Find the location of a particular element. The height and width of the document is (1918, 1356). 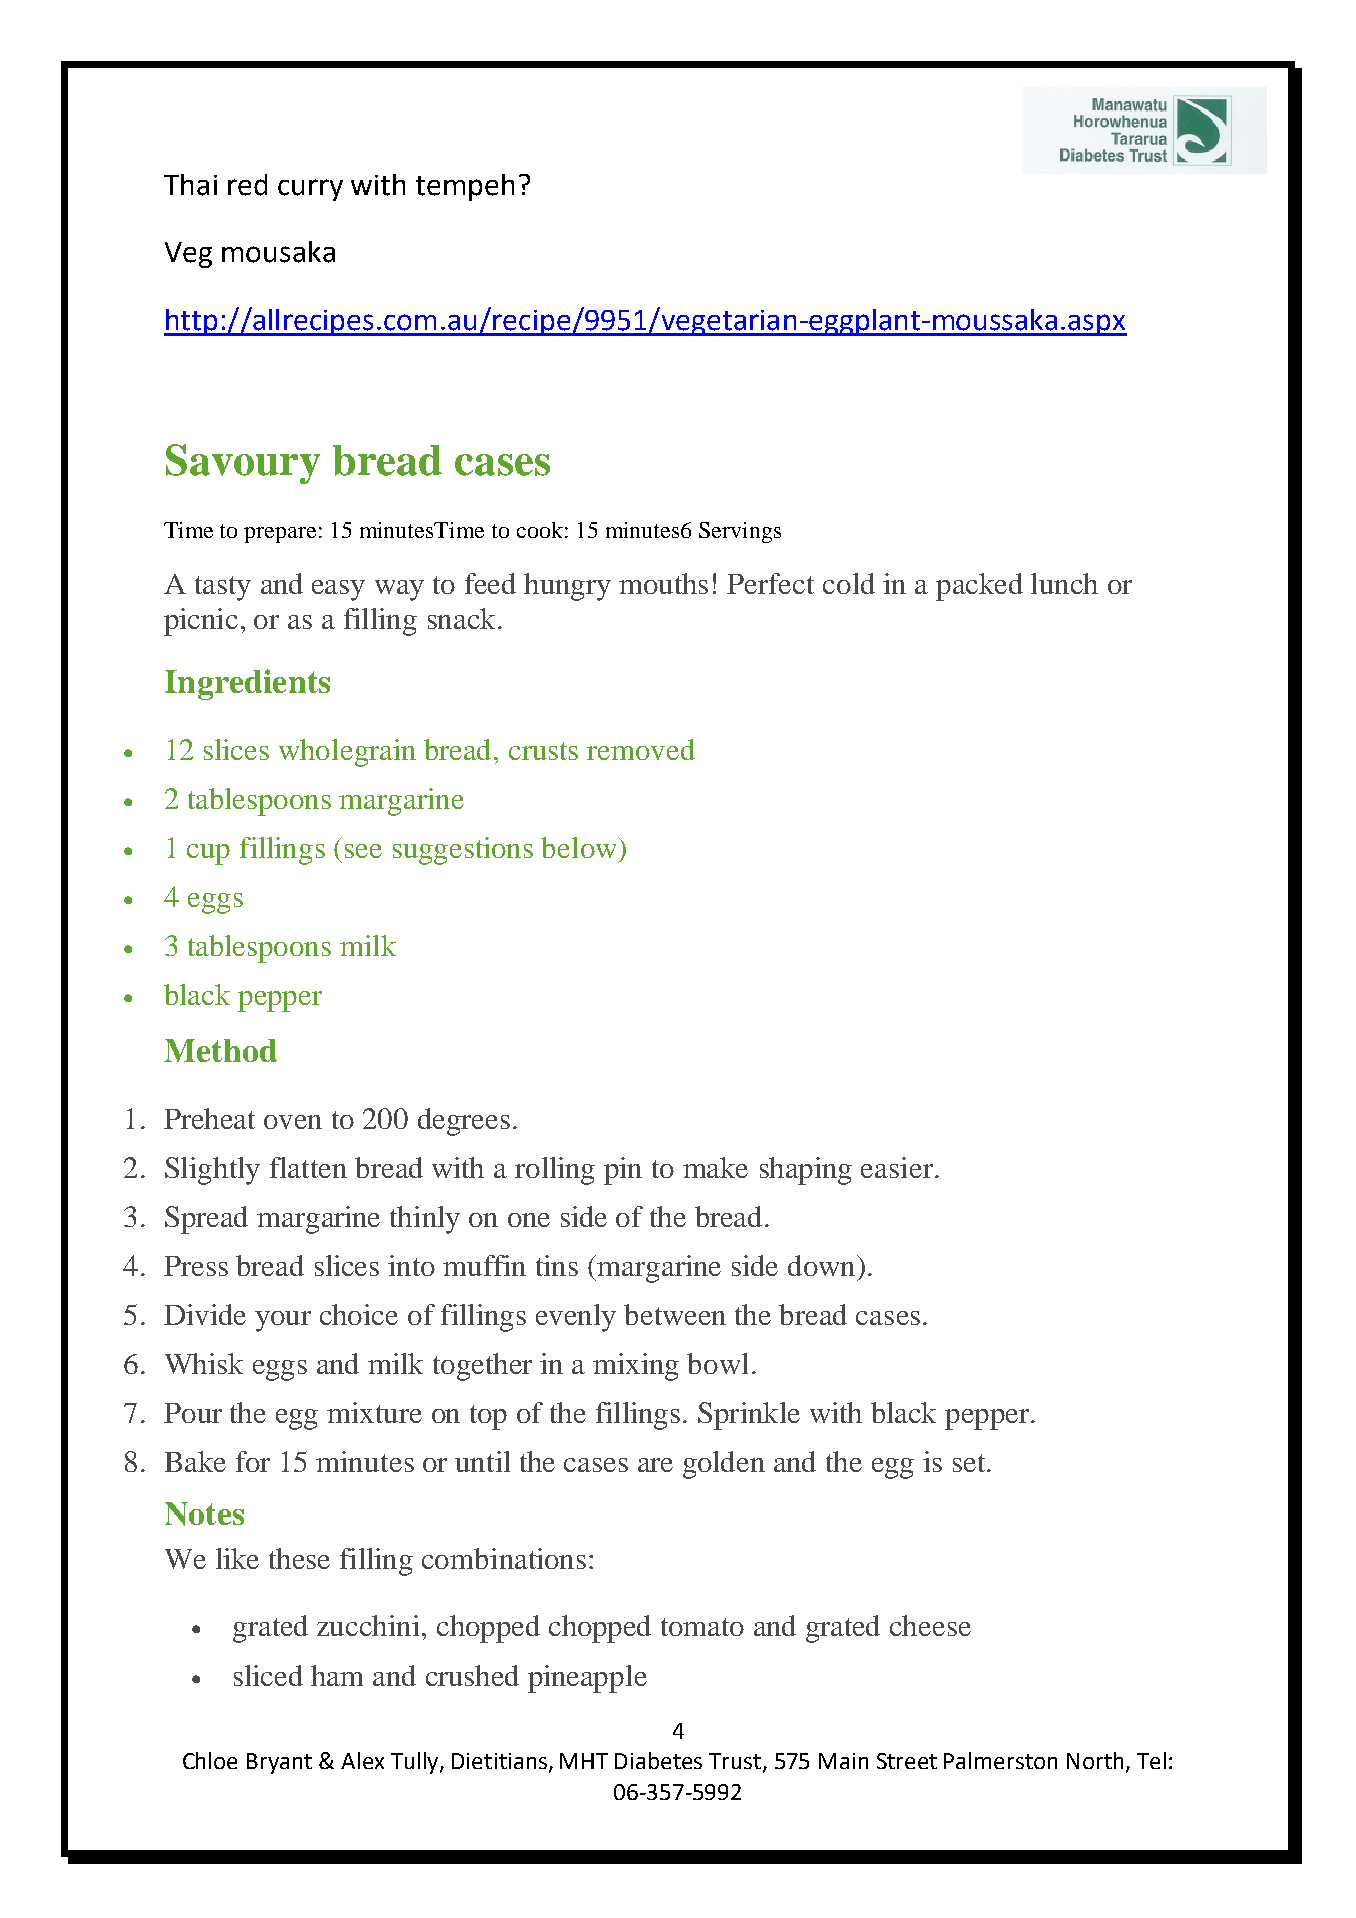

packed is located at coordinates (979, 587).
